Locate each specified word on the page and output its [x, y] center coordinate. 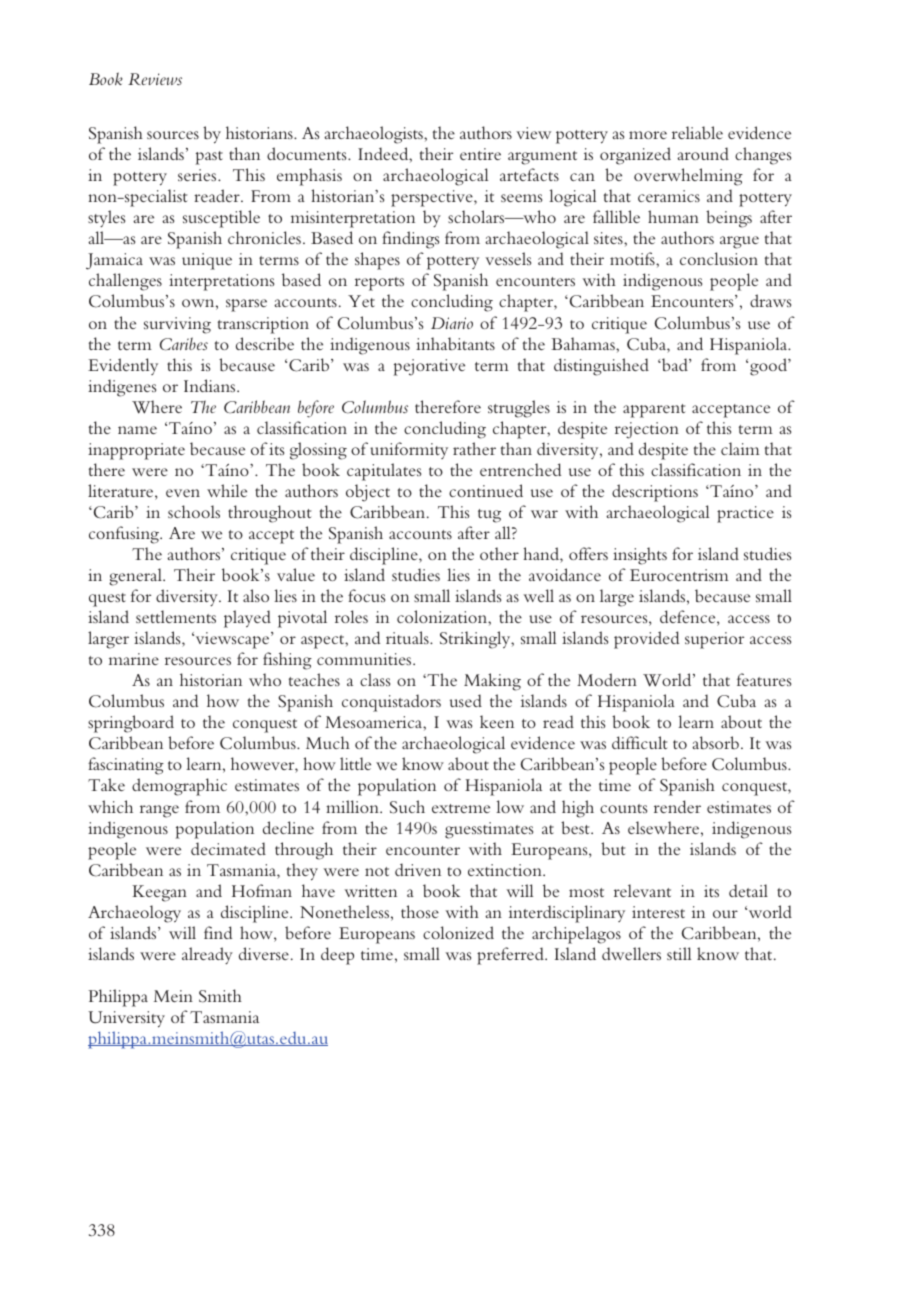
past [209, 158]
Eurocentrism [679, 575]
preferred [511, 956]
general [136, 577]
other [499, 553]
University [126, 1019]
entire [480, 154]
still [679, 953]
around [703, 153]
